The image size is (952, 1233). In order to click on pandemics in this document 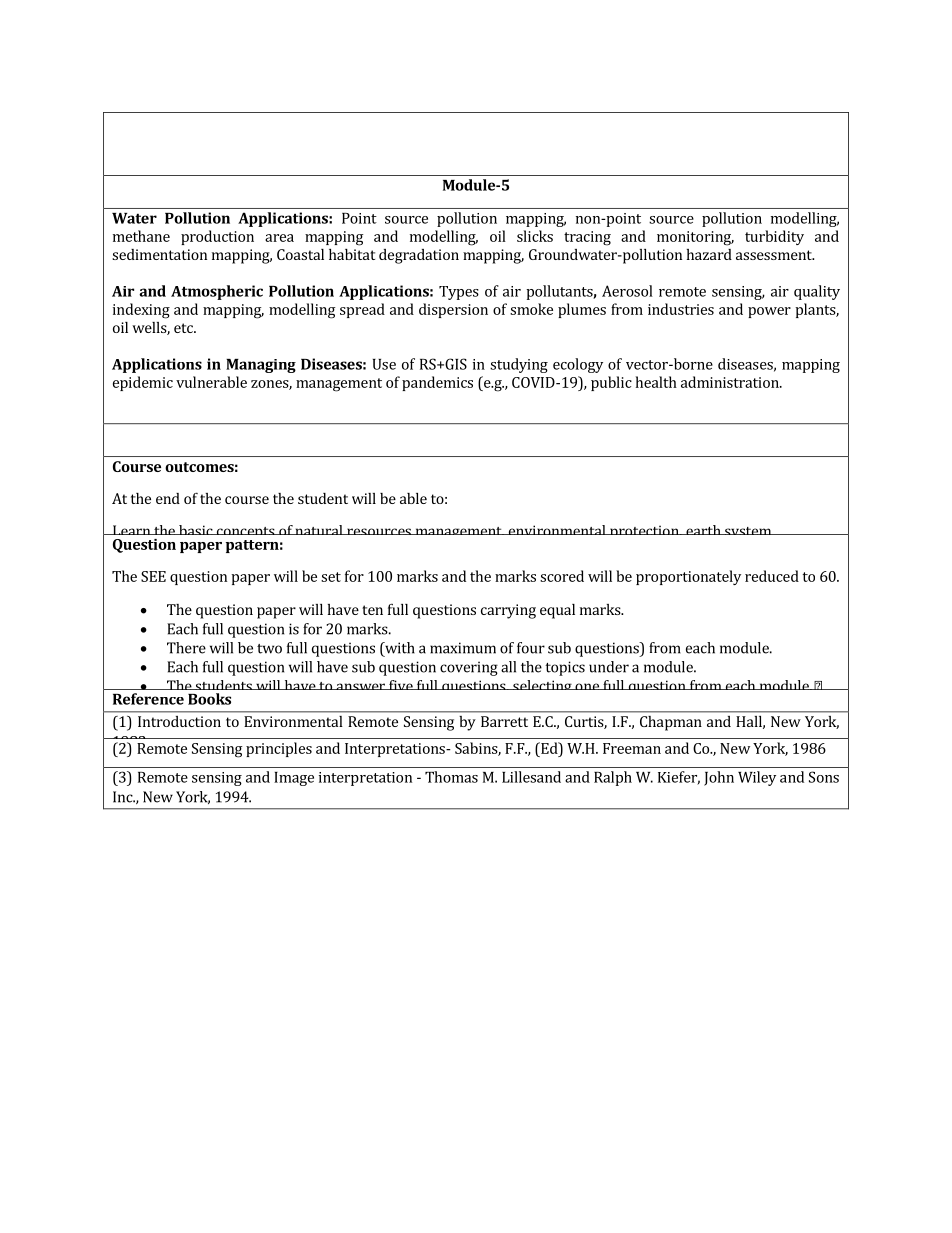, I will do `click(437, 383)`.
